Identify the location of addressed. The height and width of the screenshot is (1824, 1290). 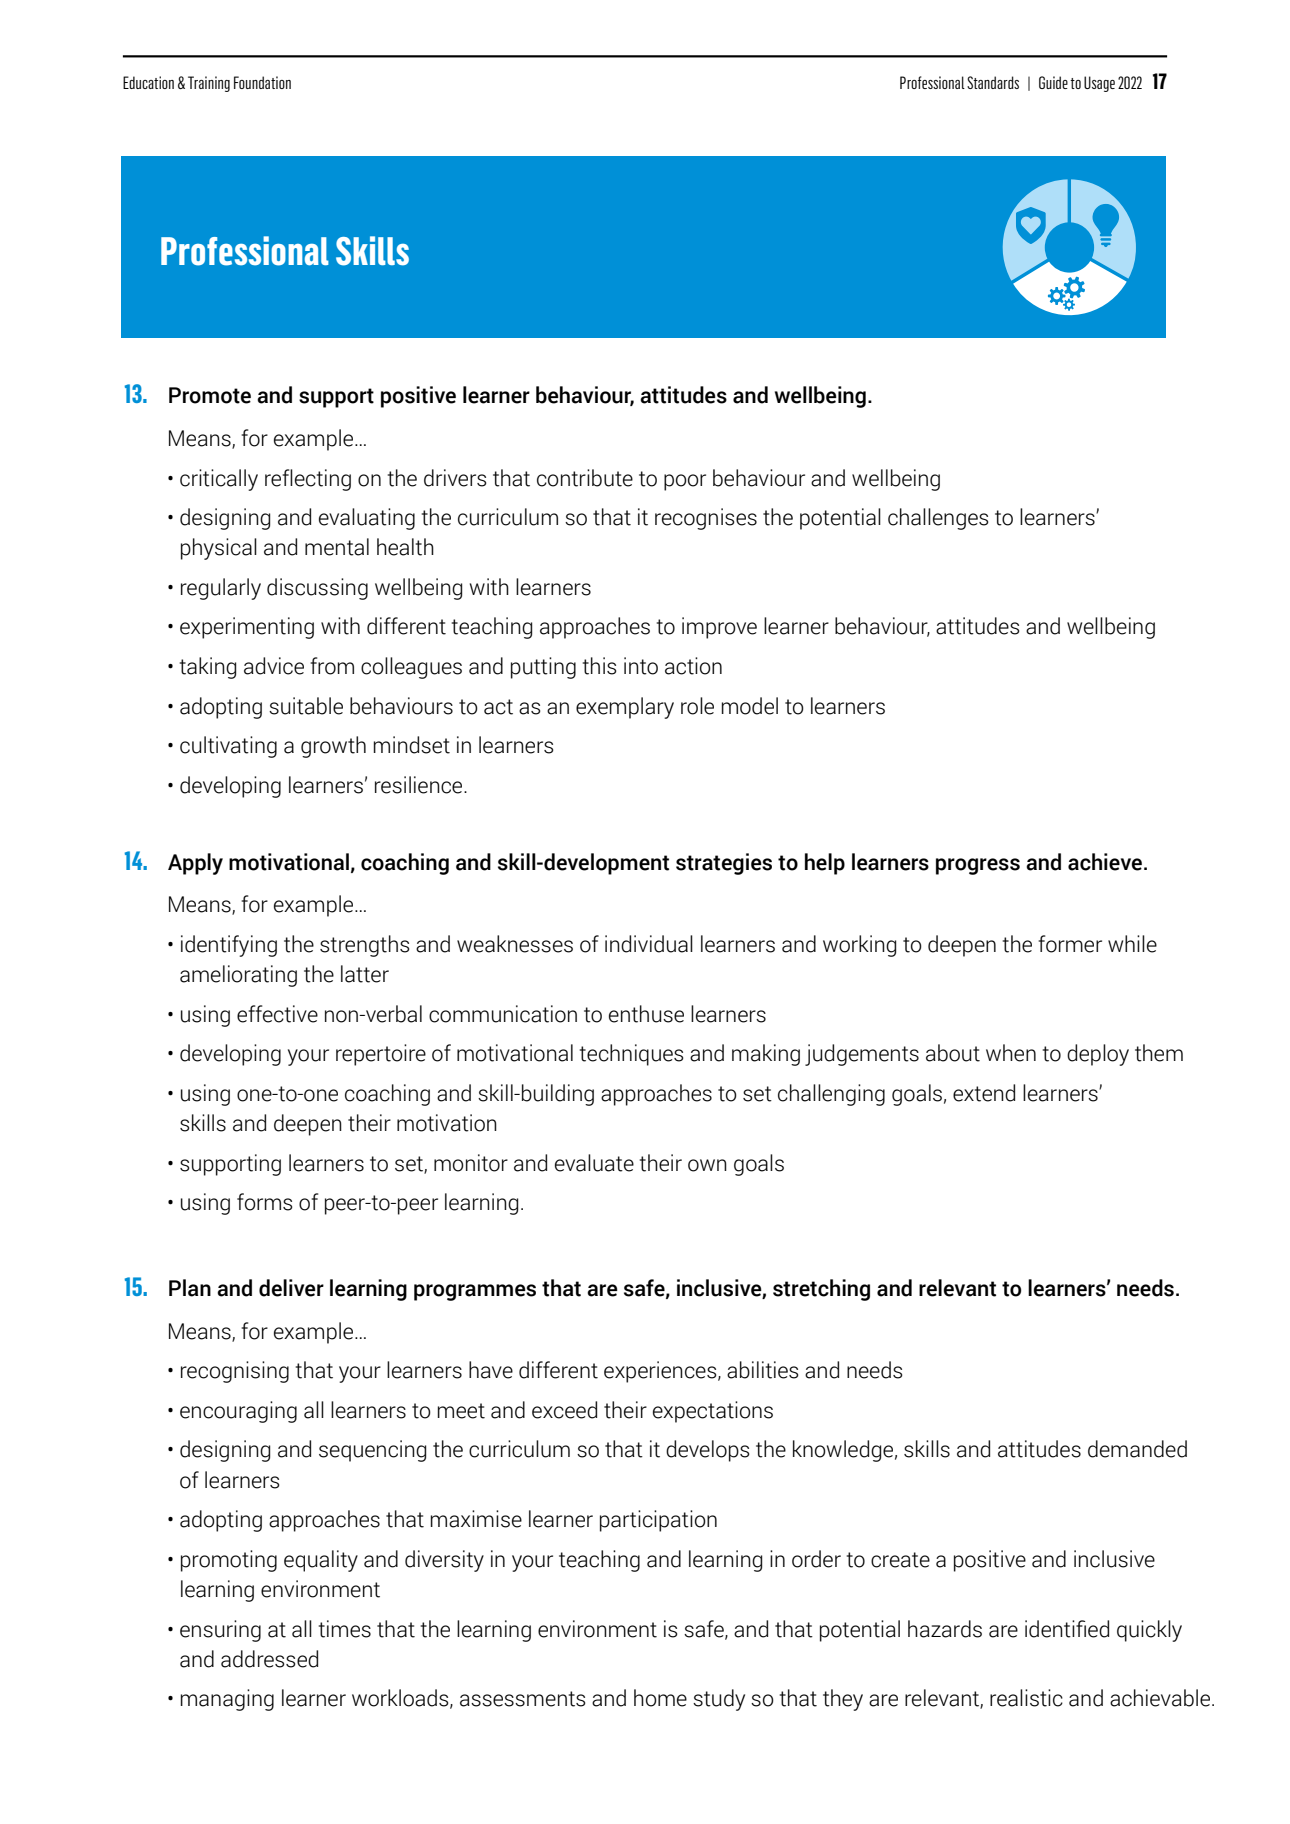
(269, 1659).
